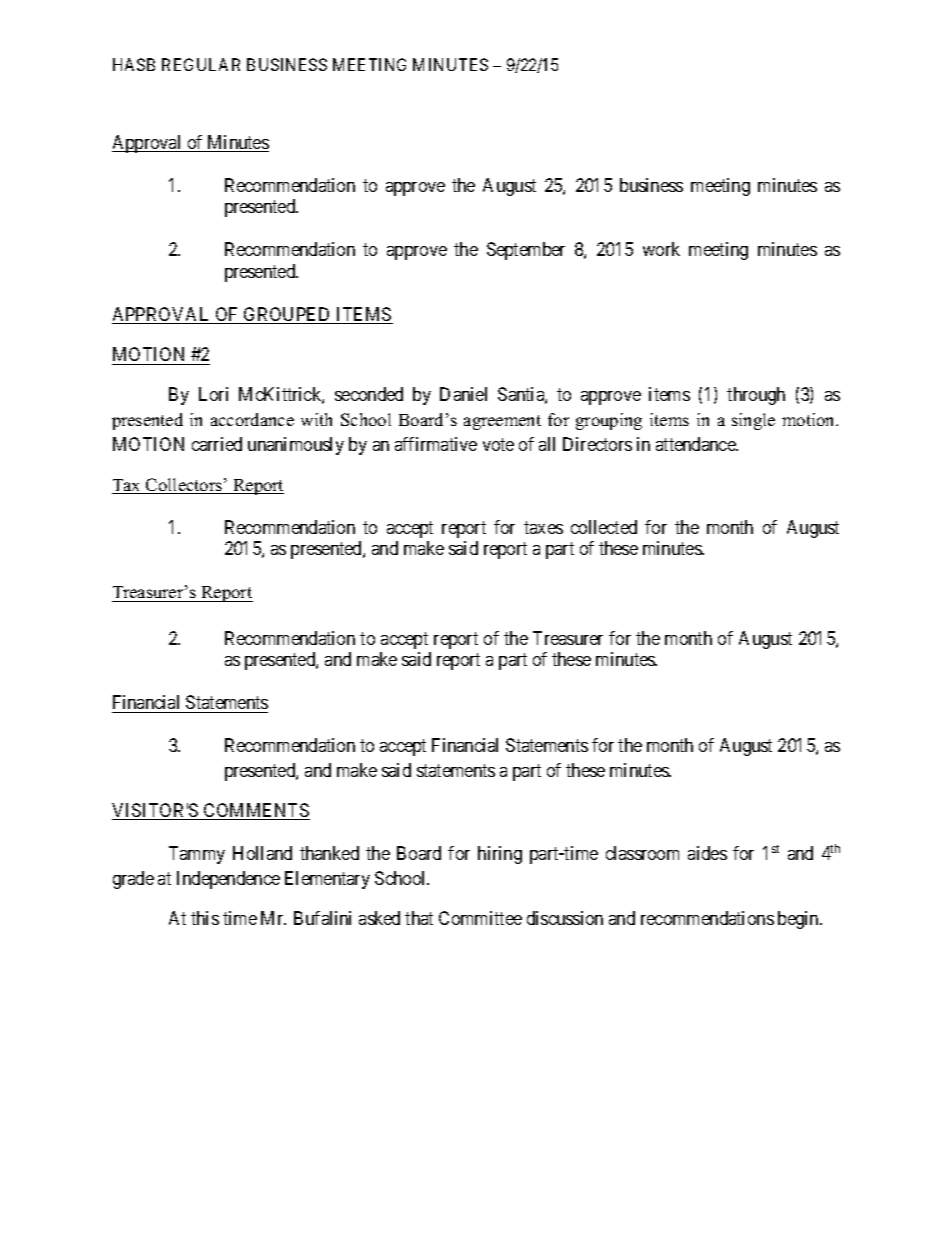 The image size is (952, 1233). Describe the element at coordinates (463, 394) in the screenshot. I see `Daniel` at that location.
